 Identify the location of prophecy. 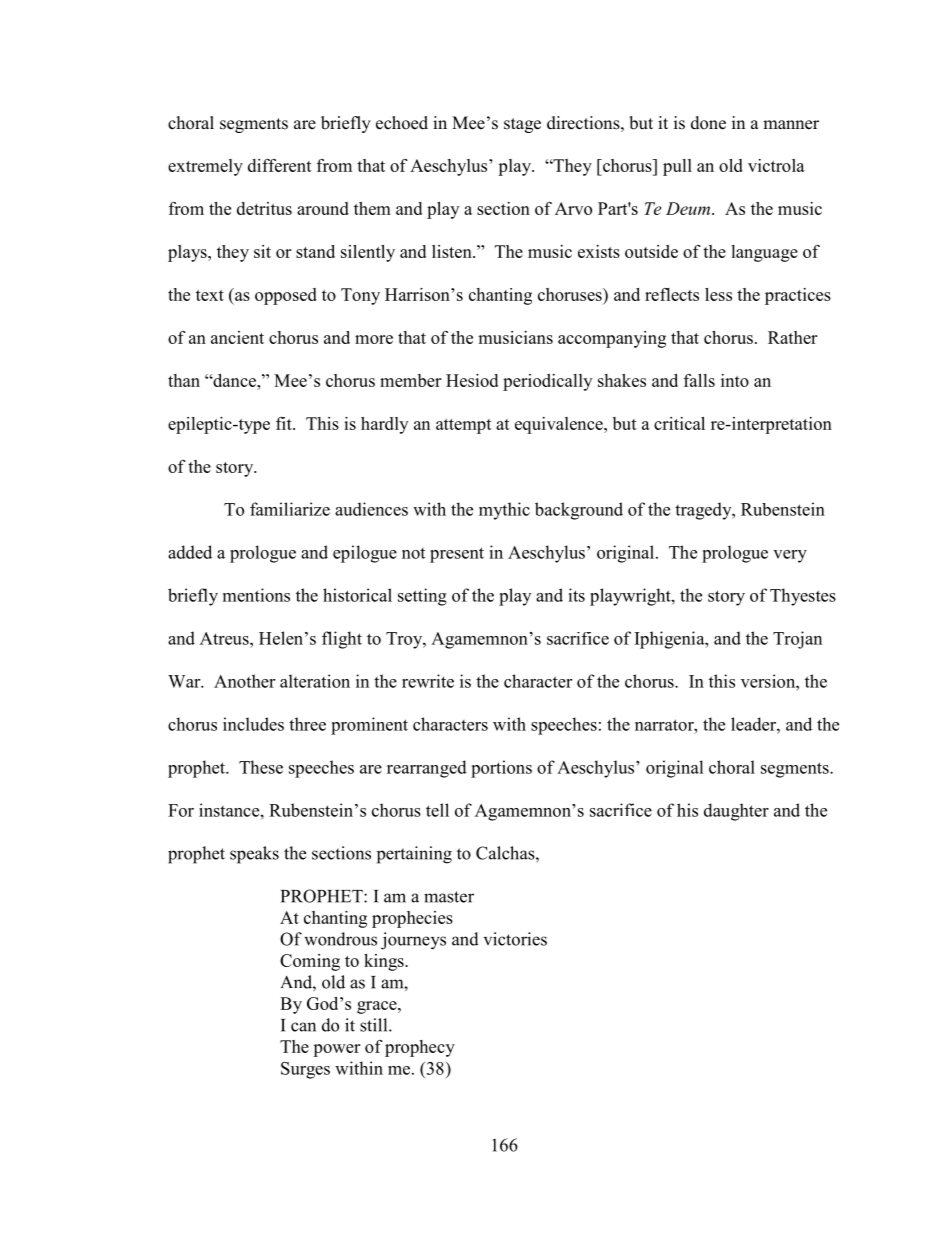
(420, 1048).
